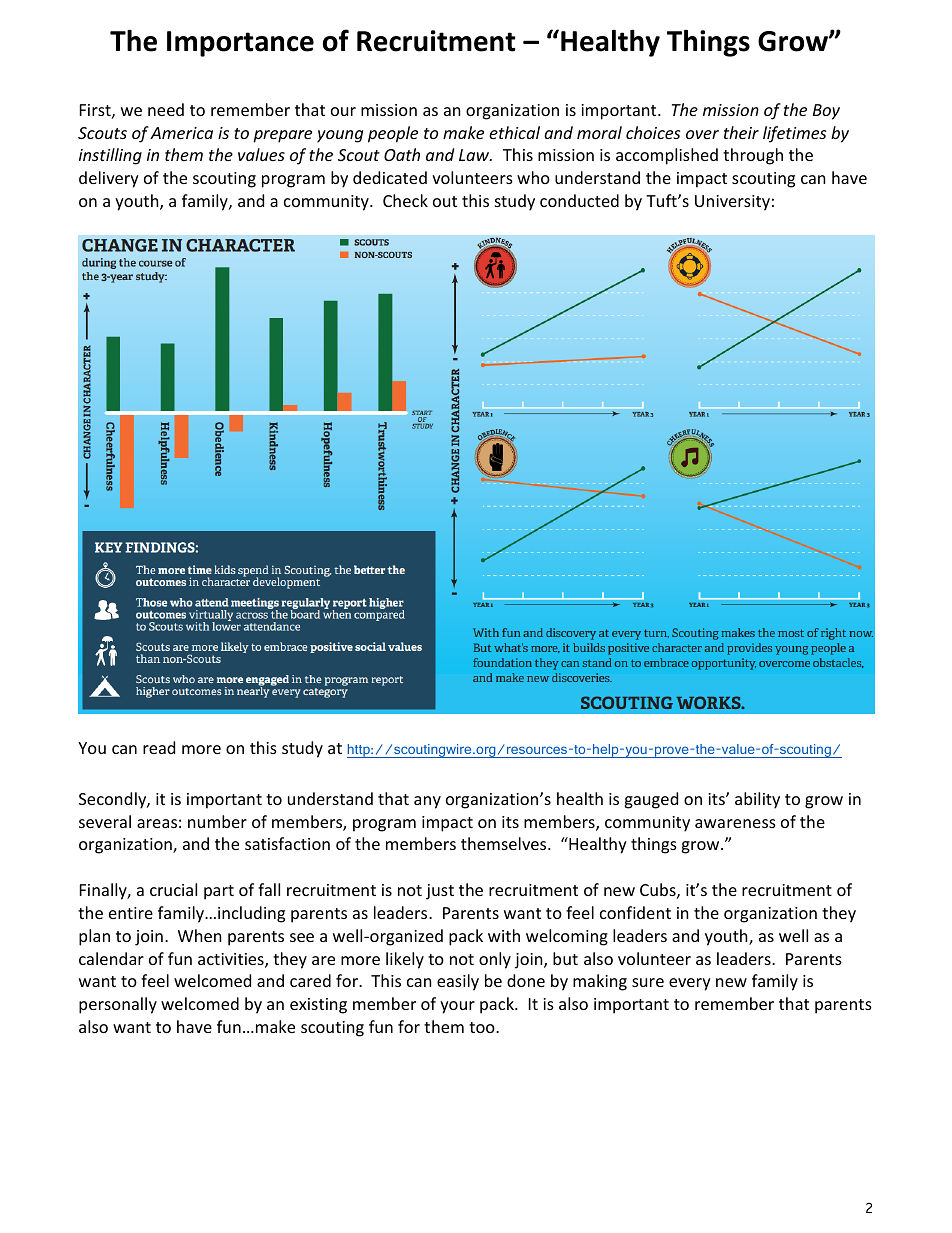  What do you see at coordinates (118, 1005) in the document?
I see `personally` at bounding box center [118, 1005].
